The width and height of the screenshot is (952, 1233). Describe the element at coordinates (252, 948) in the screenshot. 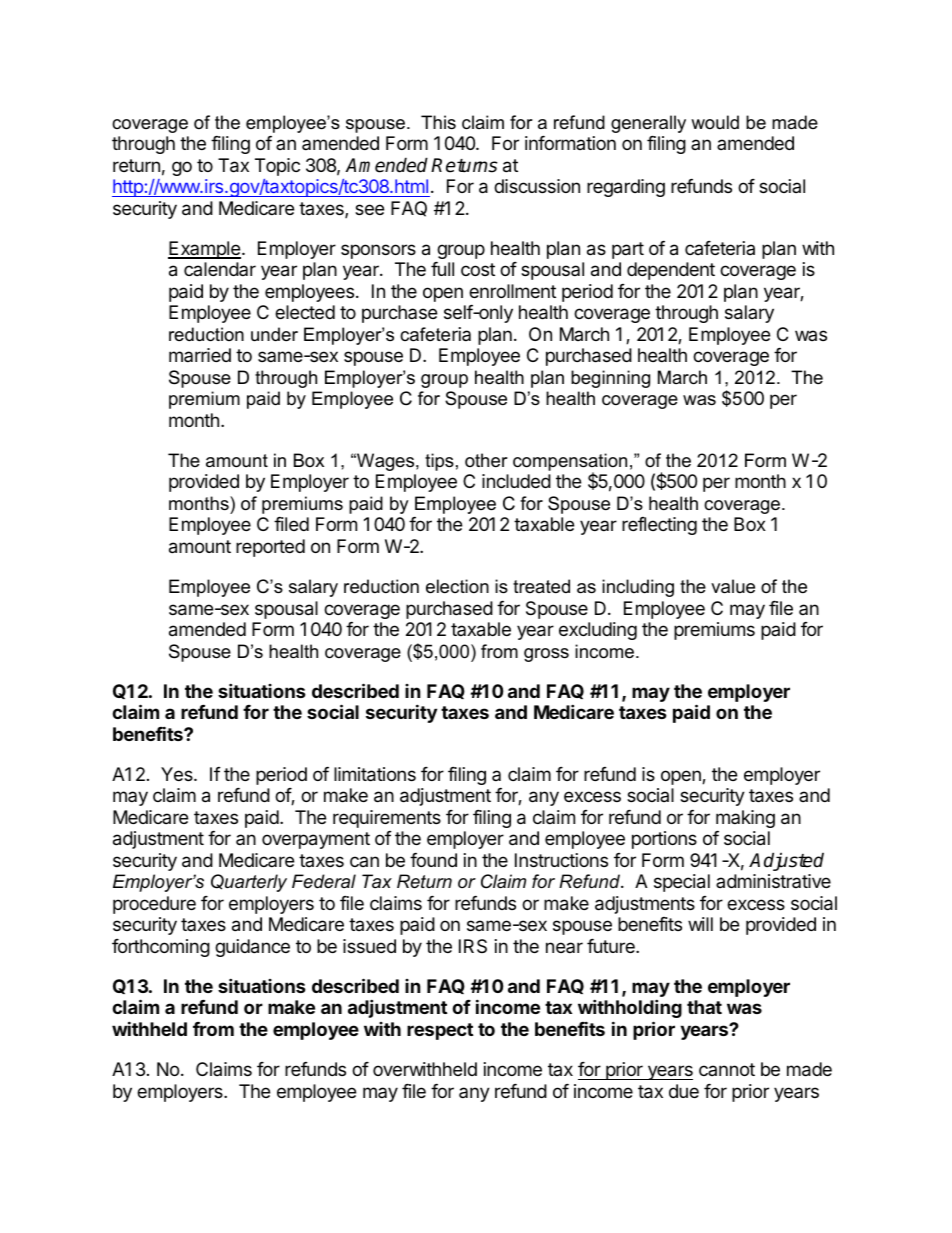

I see `guidance` at that location.
